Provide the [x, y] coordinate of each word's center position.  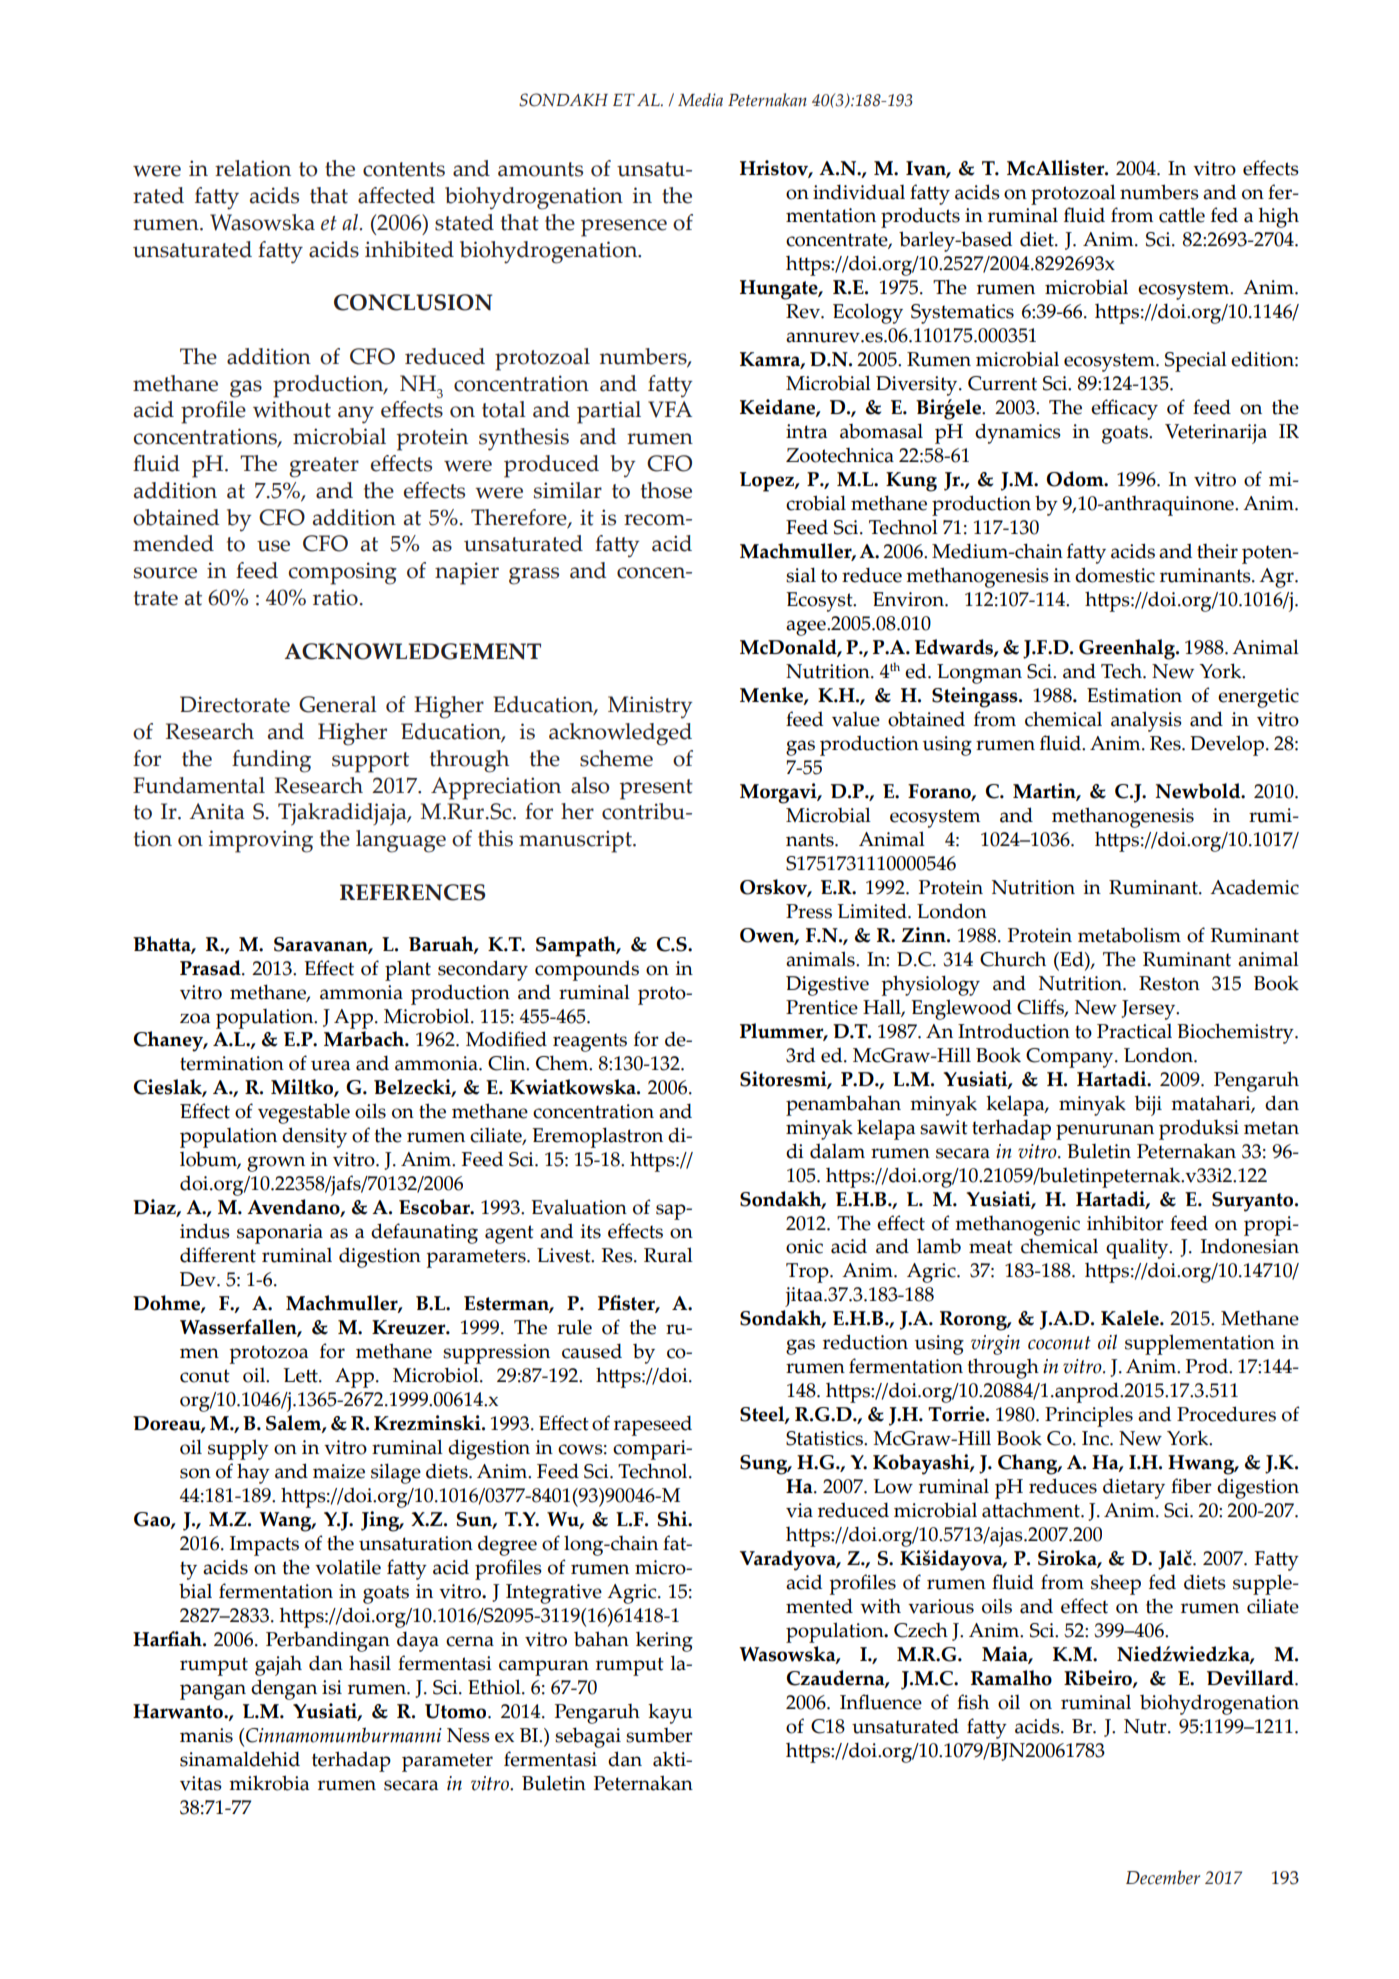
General [338, 704]
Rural [668, 1255]
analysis [1146, 721]
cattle [1182, 215]
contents [404, 169]
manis [206, 1735]
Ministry [650, 707]
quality [1138, 1248]
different [218, 1255]
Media [700, 100]
